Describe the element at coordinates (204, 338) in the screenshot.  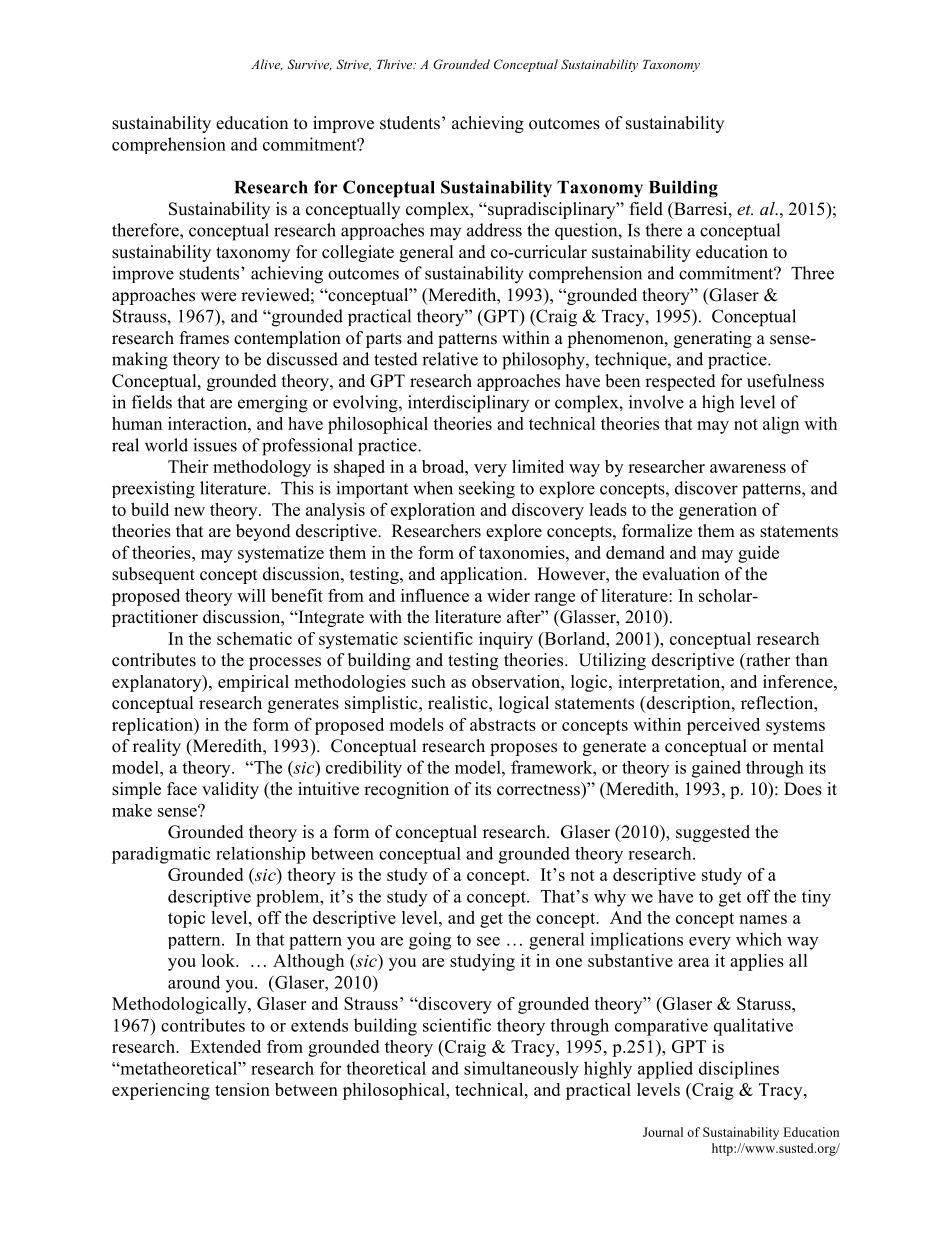
I see `frames` at that location.
